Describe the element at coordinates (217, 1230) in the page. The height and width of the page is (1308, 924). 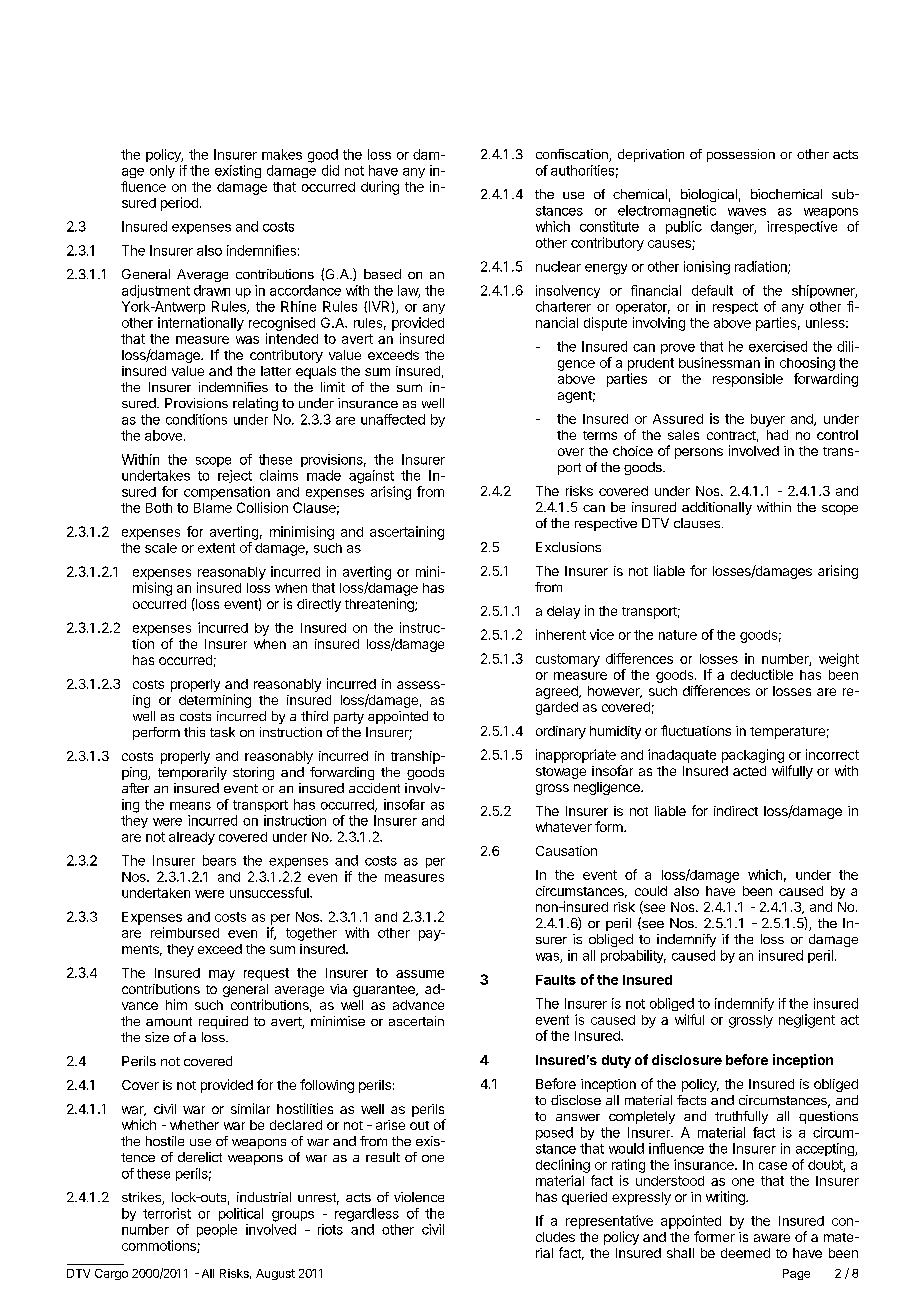
I see `people` at that location.
